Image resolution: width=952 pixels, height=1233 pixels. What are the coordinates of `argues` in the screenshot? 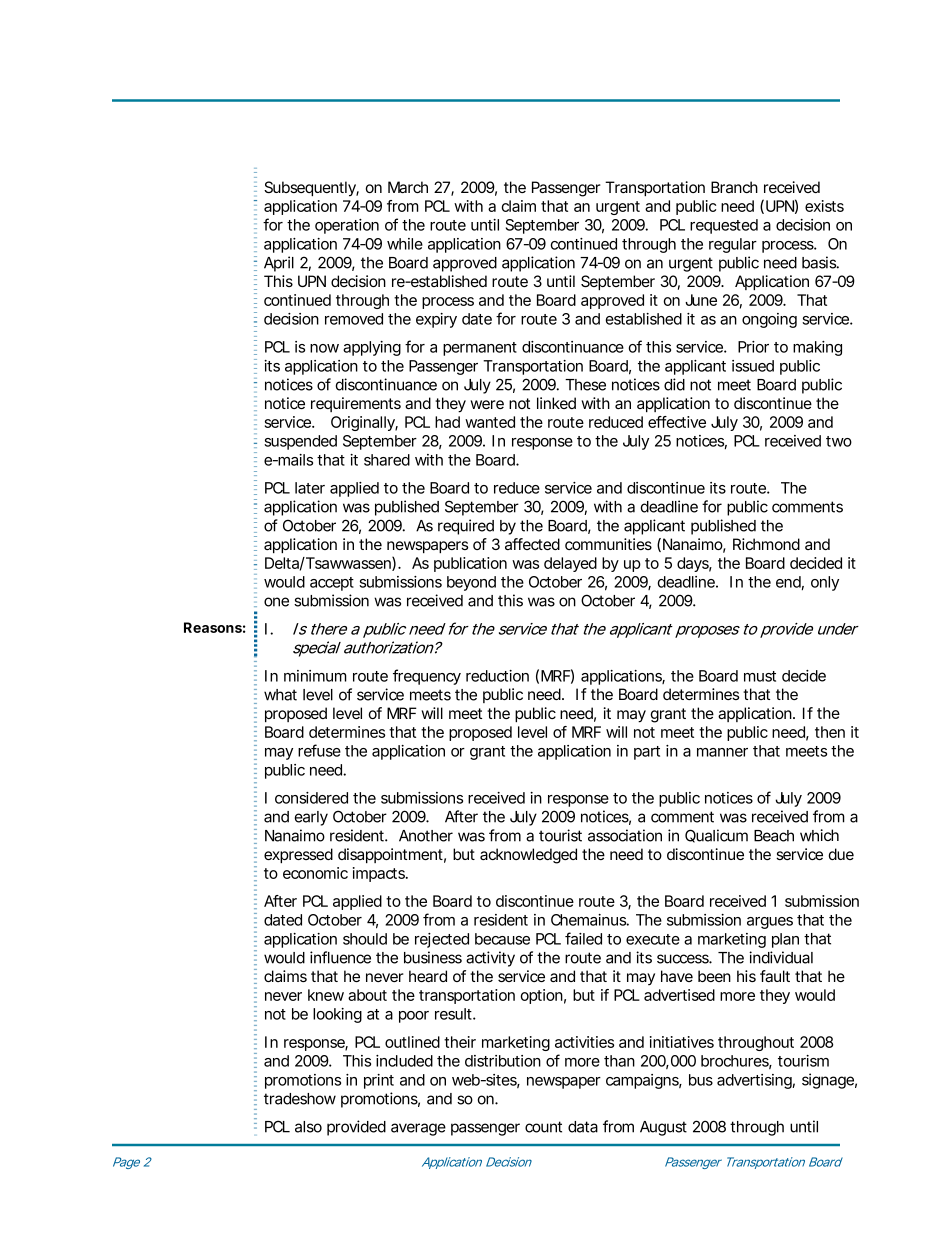 It's located at (770, 923).
